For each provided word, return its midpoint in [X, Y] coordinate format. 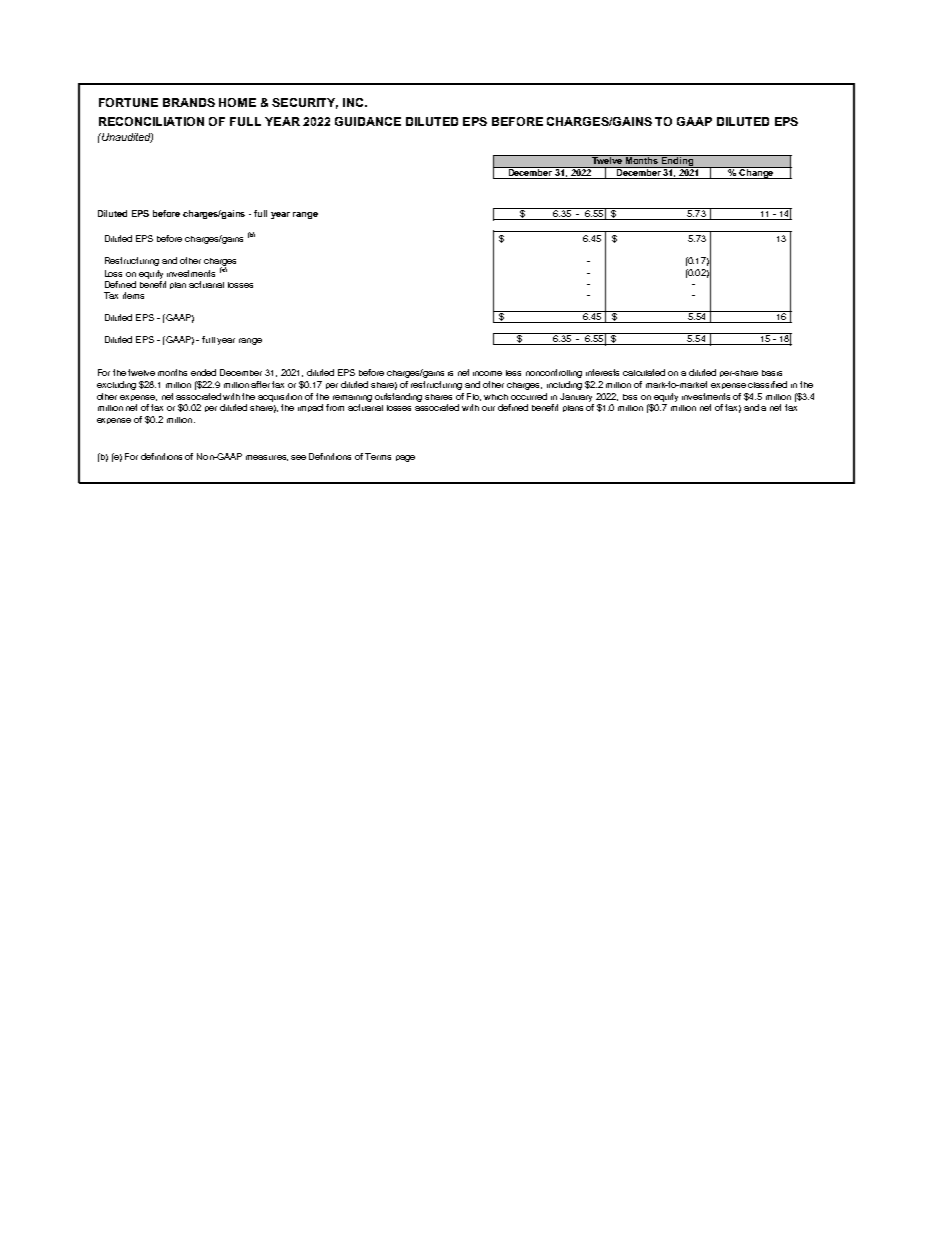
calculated [644, 372]
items [133, 295]
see [298, 457]
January [576, 397]
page [405, 458]
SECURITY [305, 103]
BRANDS [189, 102]
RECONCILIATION [151, 121]
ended [203, 372]
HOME [237, 102]
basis [772, 373]
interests [602, 372]
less [513, 373]
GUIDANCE [368, 121]
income [487, 373]
